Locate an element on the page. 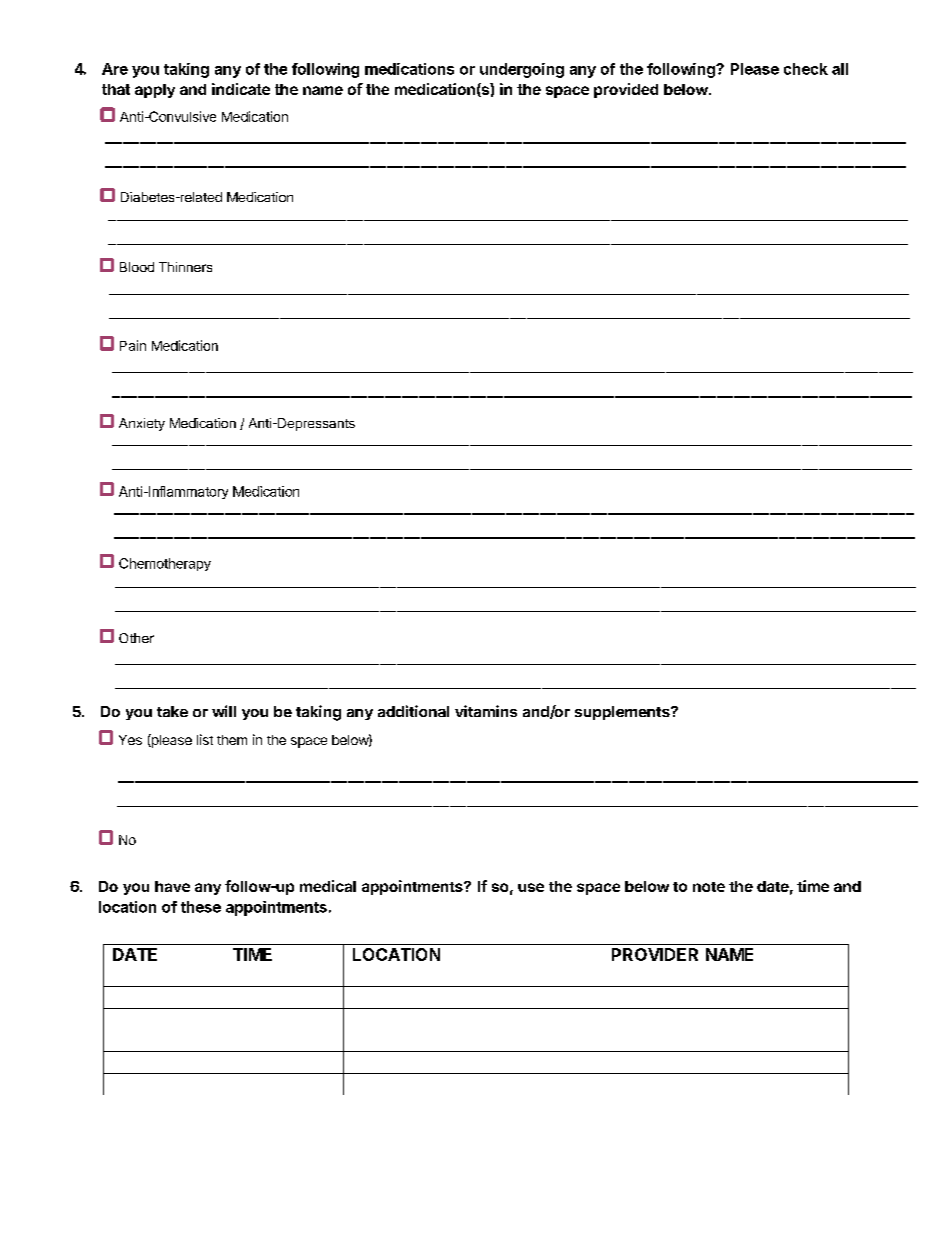 Image resolution: width=952 pixels, height=1233 pixels. check is located at coordinates (806, 69).
